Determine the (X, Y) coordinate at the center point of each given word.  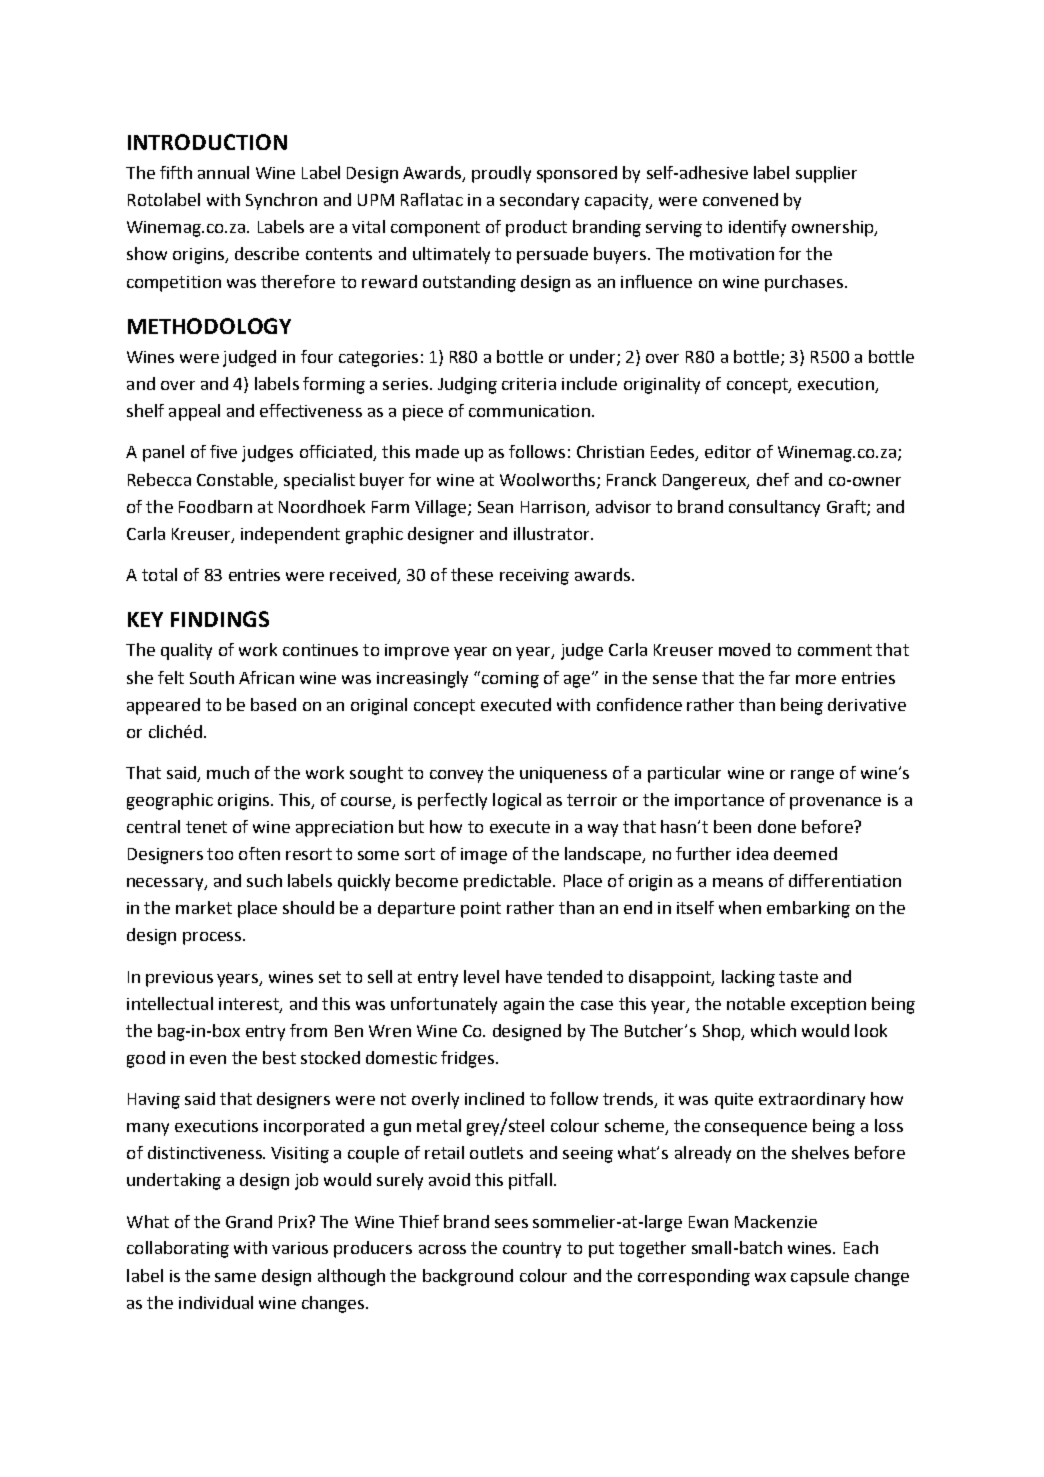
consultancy (774, 508)
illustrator (553, 533)
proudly (501, 174)
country (532, 1250)
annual (223, 172)
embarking (808, 909)
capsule (820, 1277)
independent (290, 535)
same (235, 1277)
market (204, 907)
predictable (509, 882)
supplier (826, 174)
